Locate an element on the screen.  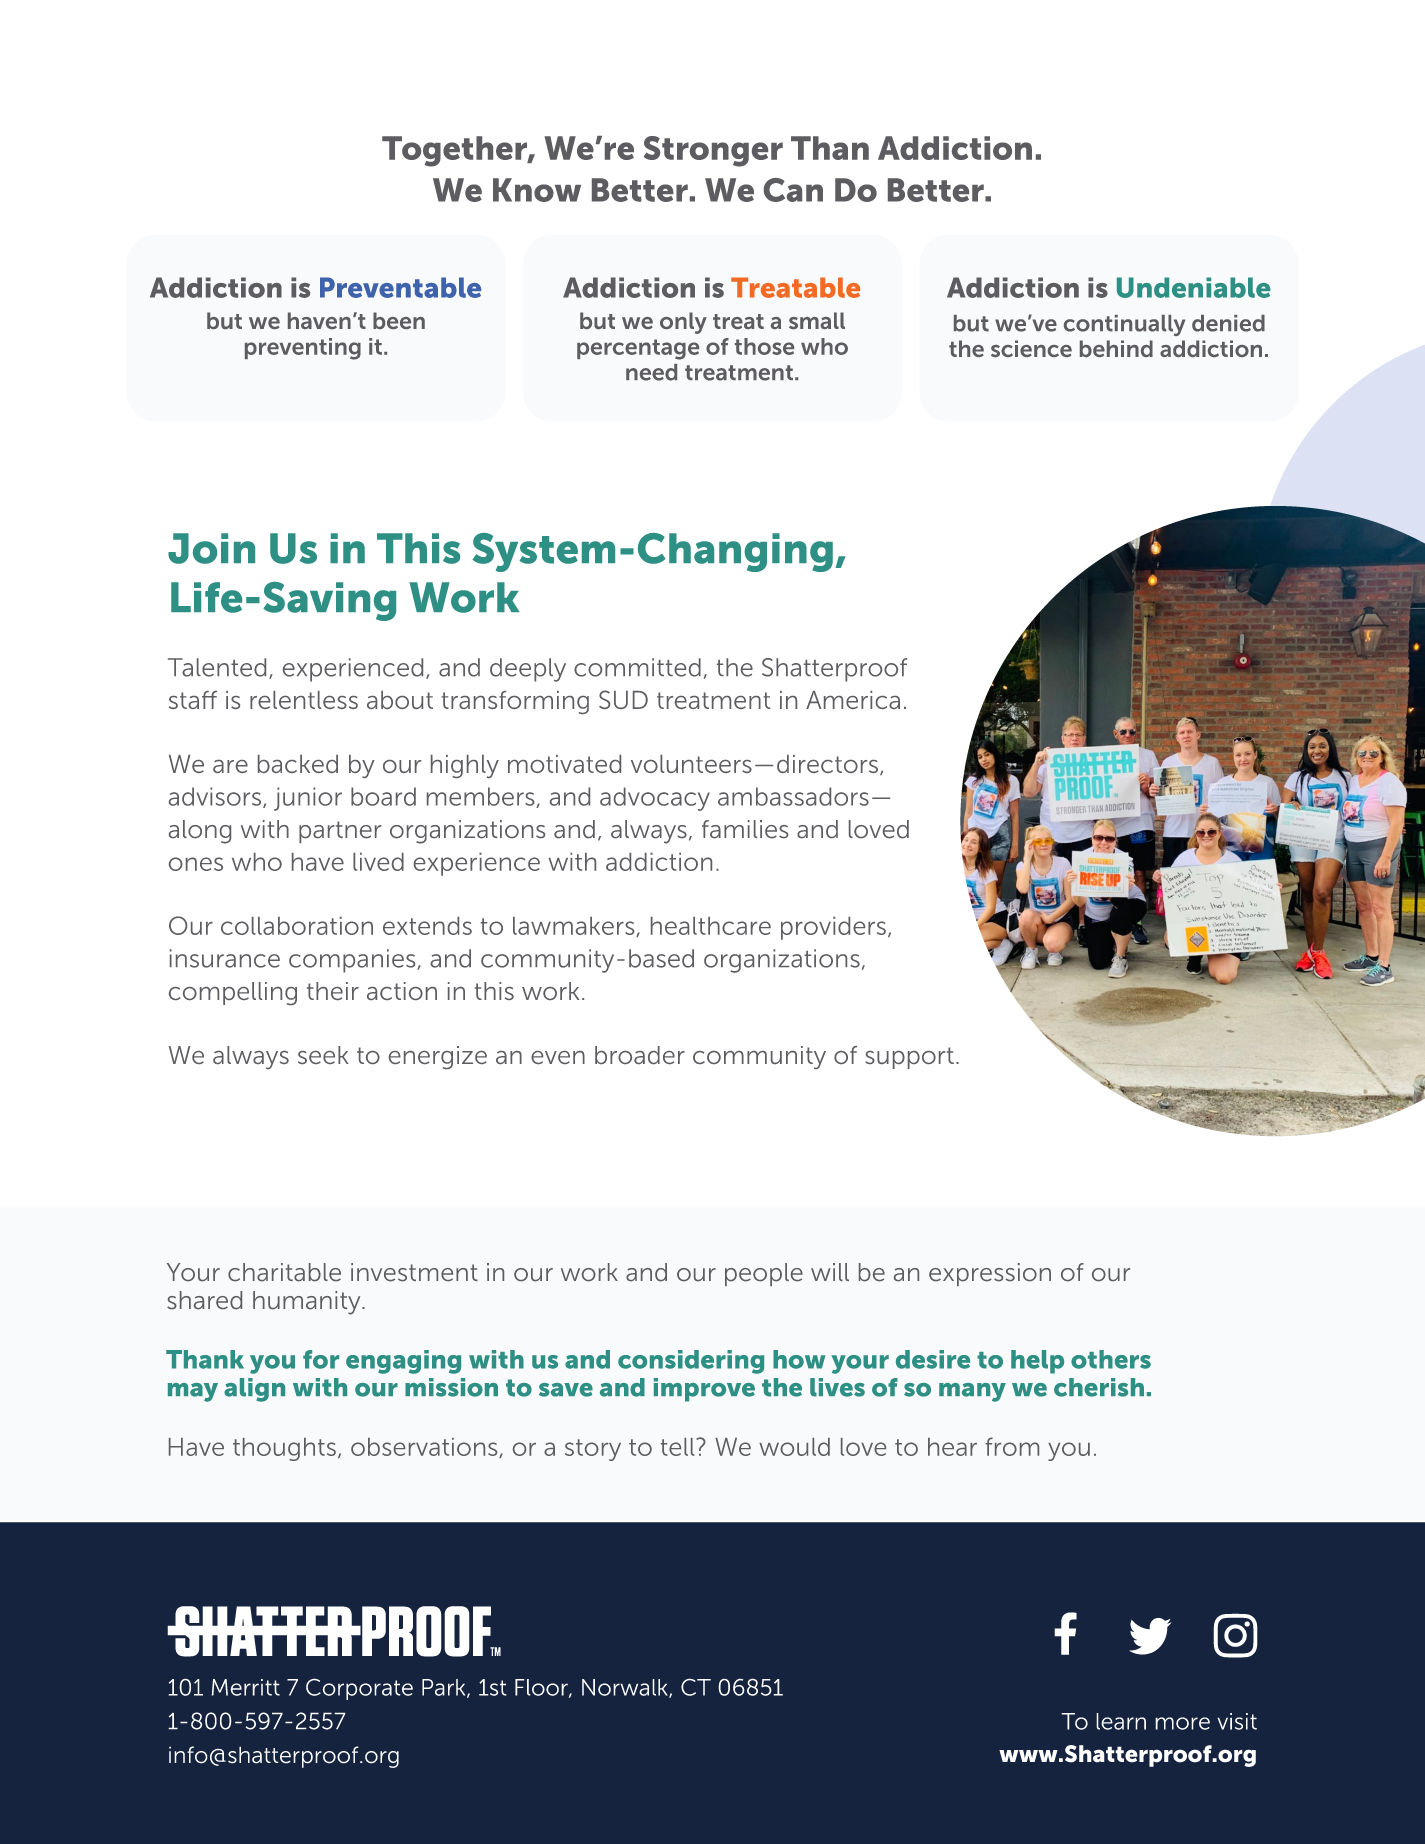
Corporate is located at coordinates (359, 1689).
